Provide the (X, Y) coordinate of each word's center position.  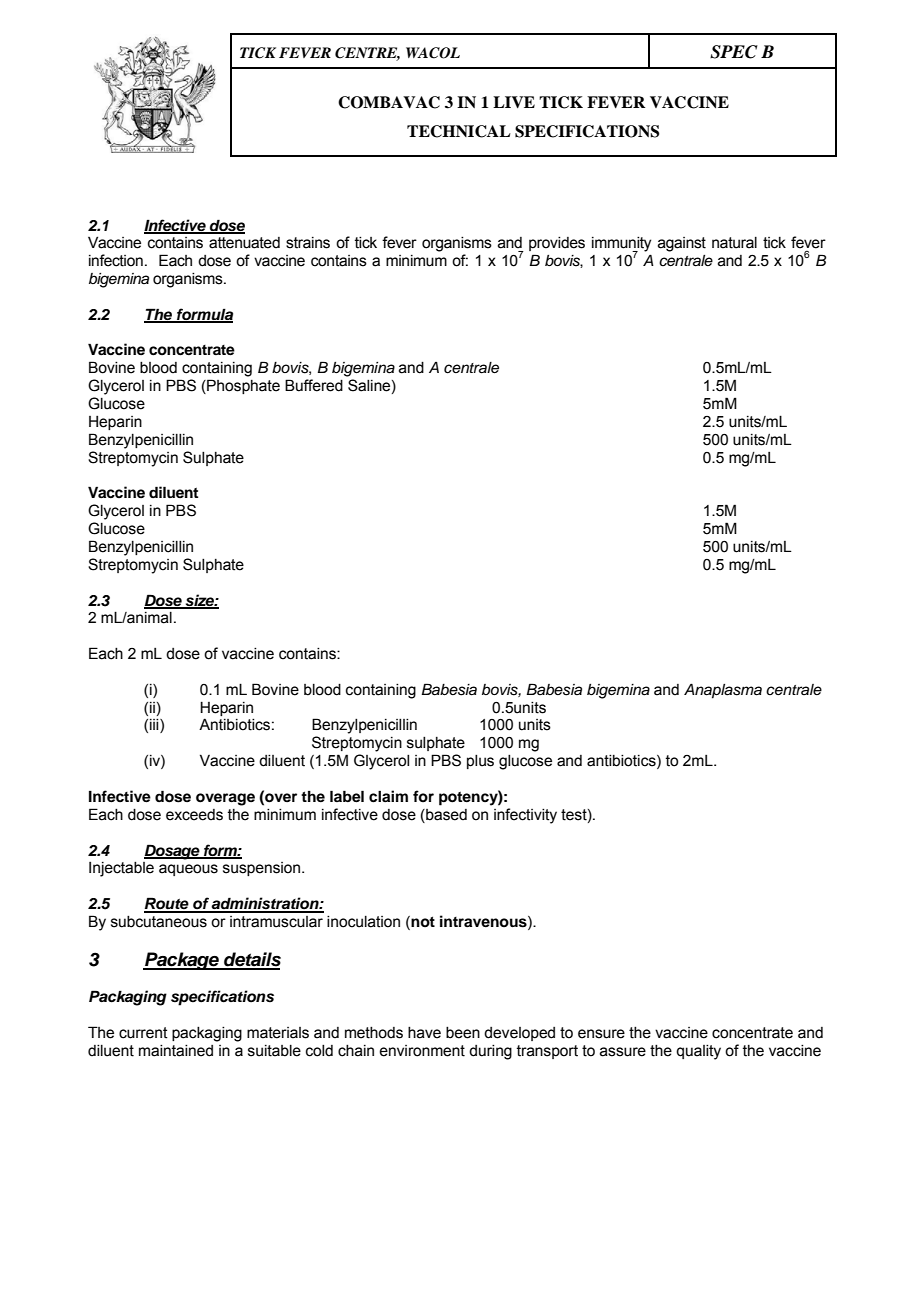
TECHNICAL (459, 131)
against (682, 244)
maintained (176, 1051)
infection (116, 260)
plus (480, 762)
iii (155, 726)
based (445, 815)
